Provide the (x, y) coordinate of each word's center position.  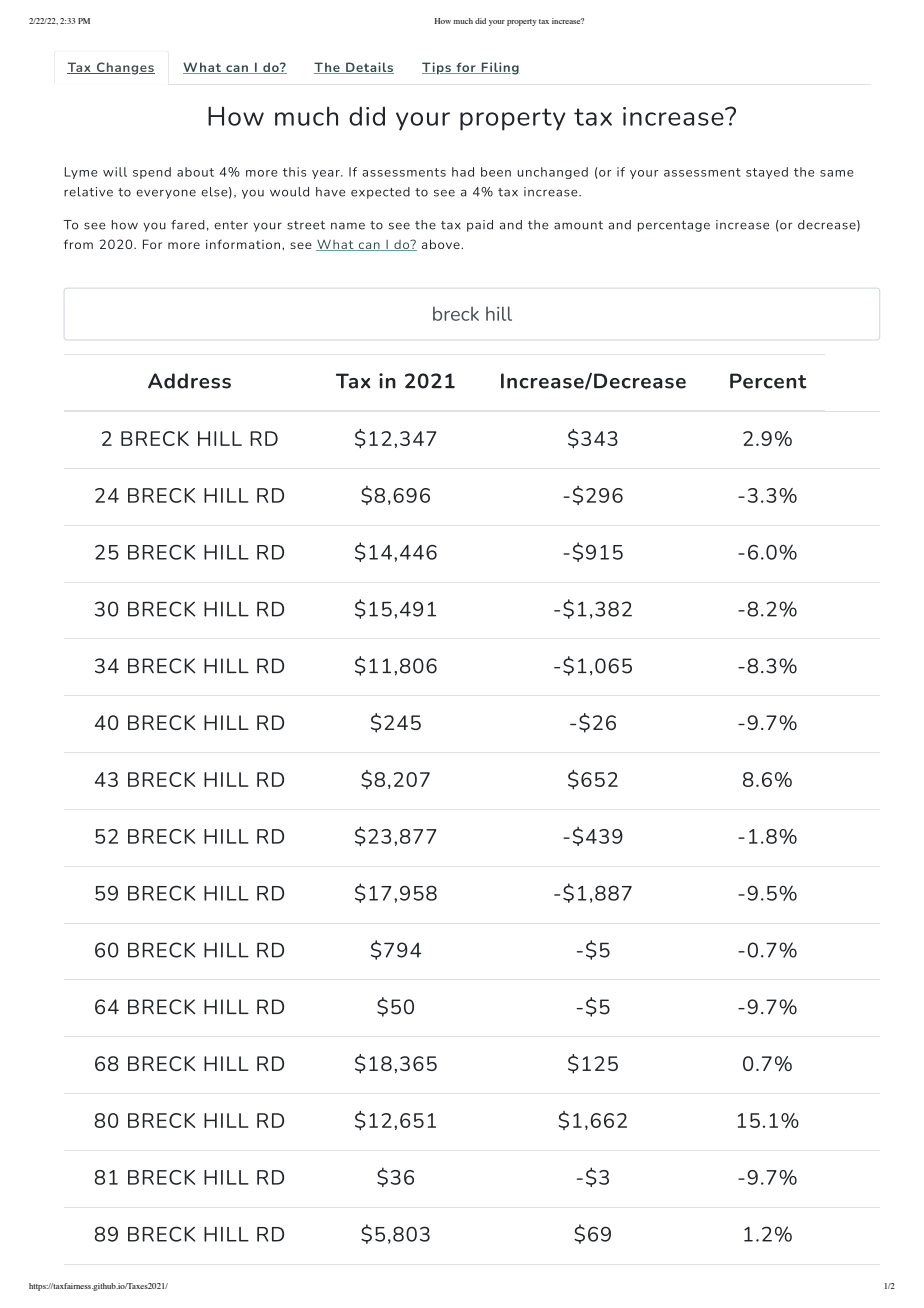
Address (189, 381)
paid (480, 226)
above (442, 244)
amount (578, 225)
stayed (767, 173)
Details (369, 68)
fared (188, 225)
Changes (124, 68)
